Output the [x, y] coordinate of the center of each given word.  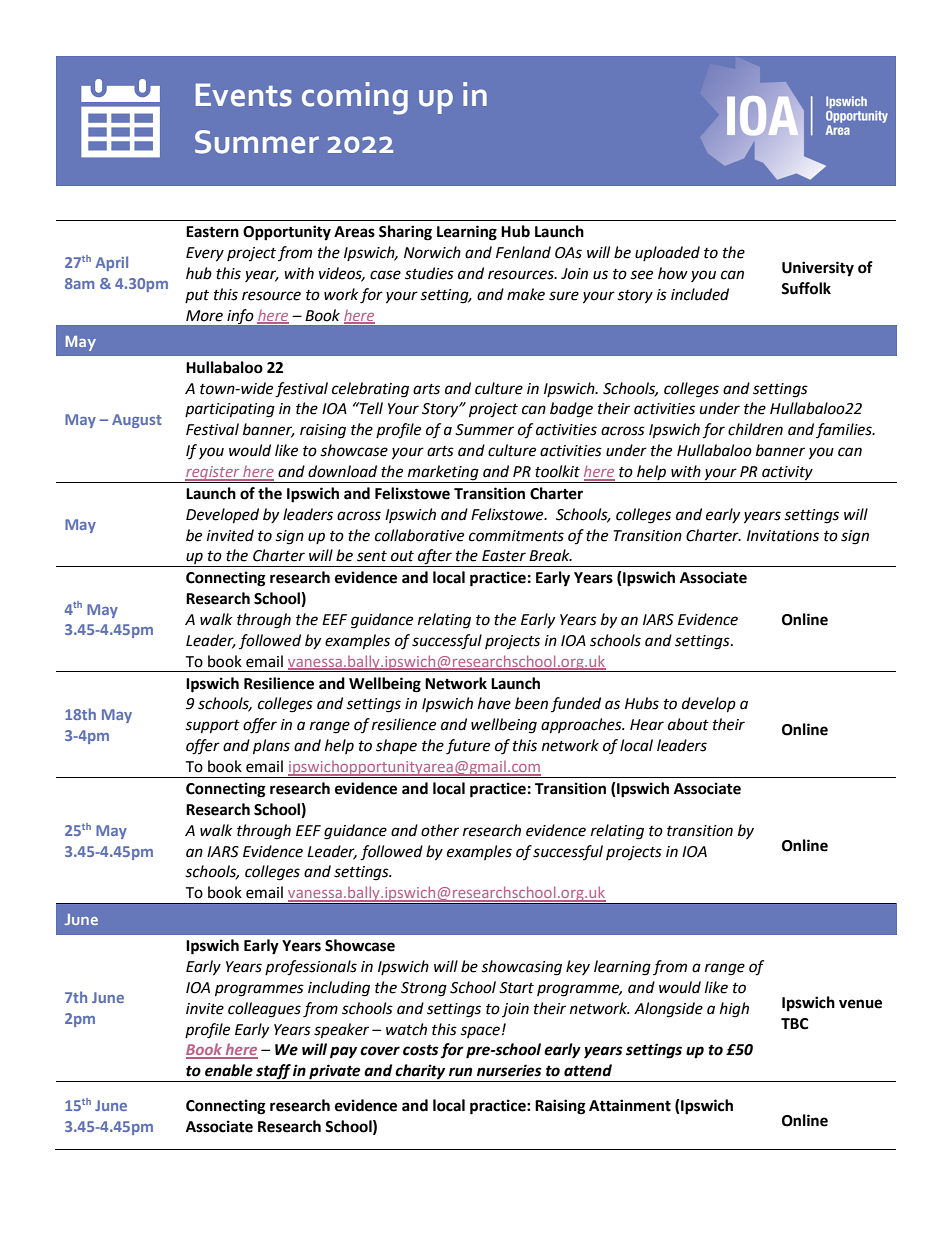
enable [229, 1070]
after [435, 558]
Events [244, 95]
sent [372, 556]
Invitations [783, 536]
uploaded [667, 253]
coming [355, 98]
